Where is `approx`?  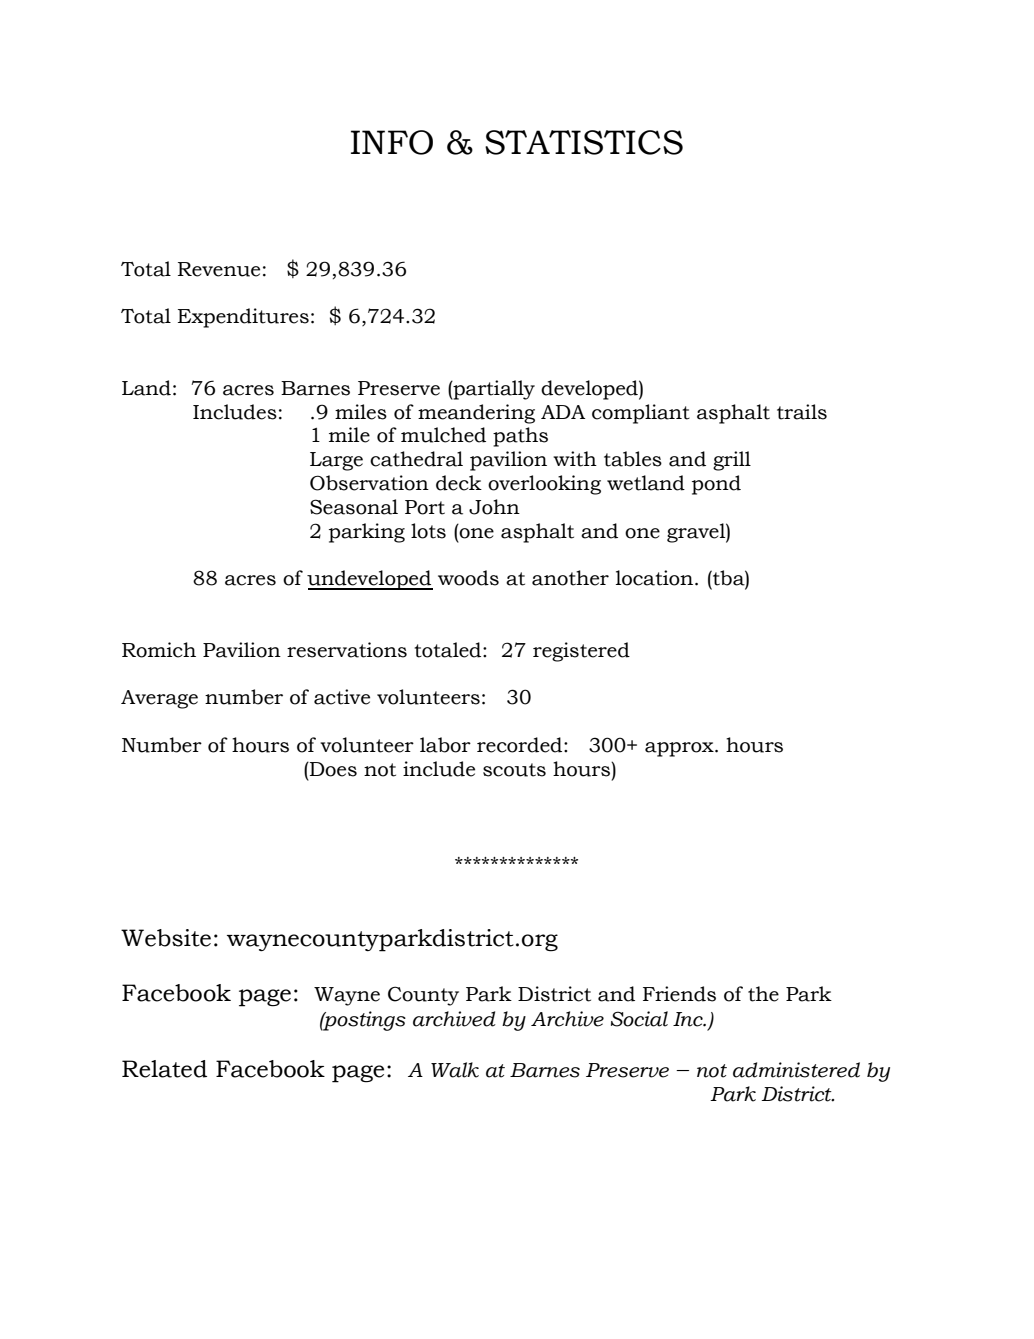 approx is located at coordinates (680, 749).
